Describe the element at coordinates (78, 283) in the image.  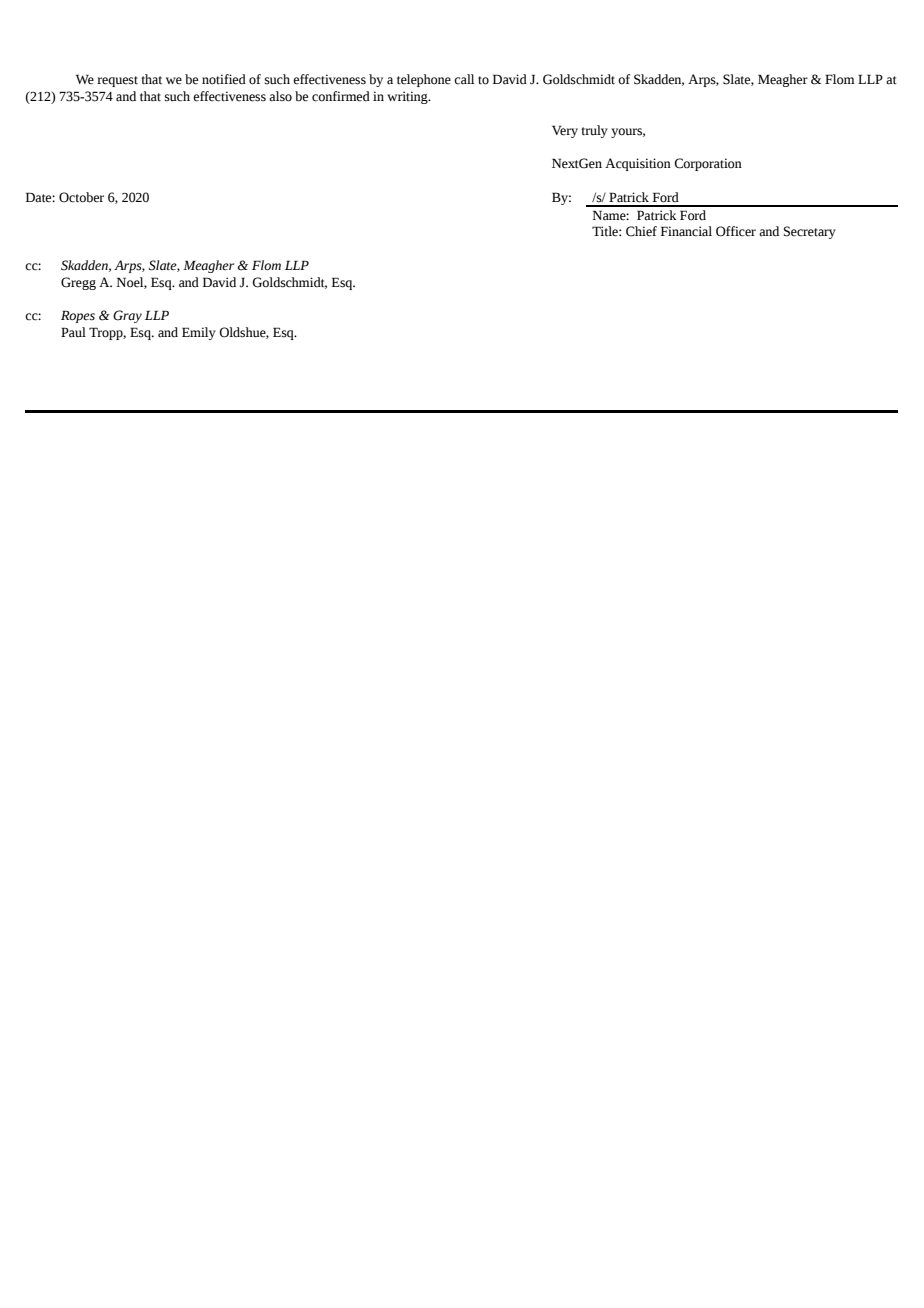
I see `Gregg` at that location.
